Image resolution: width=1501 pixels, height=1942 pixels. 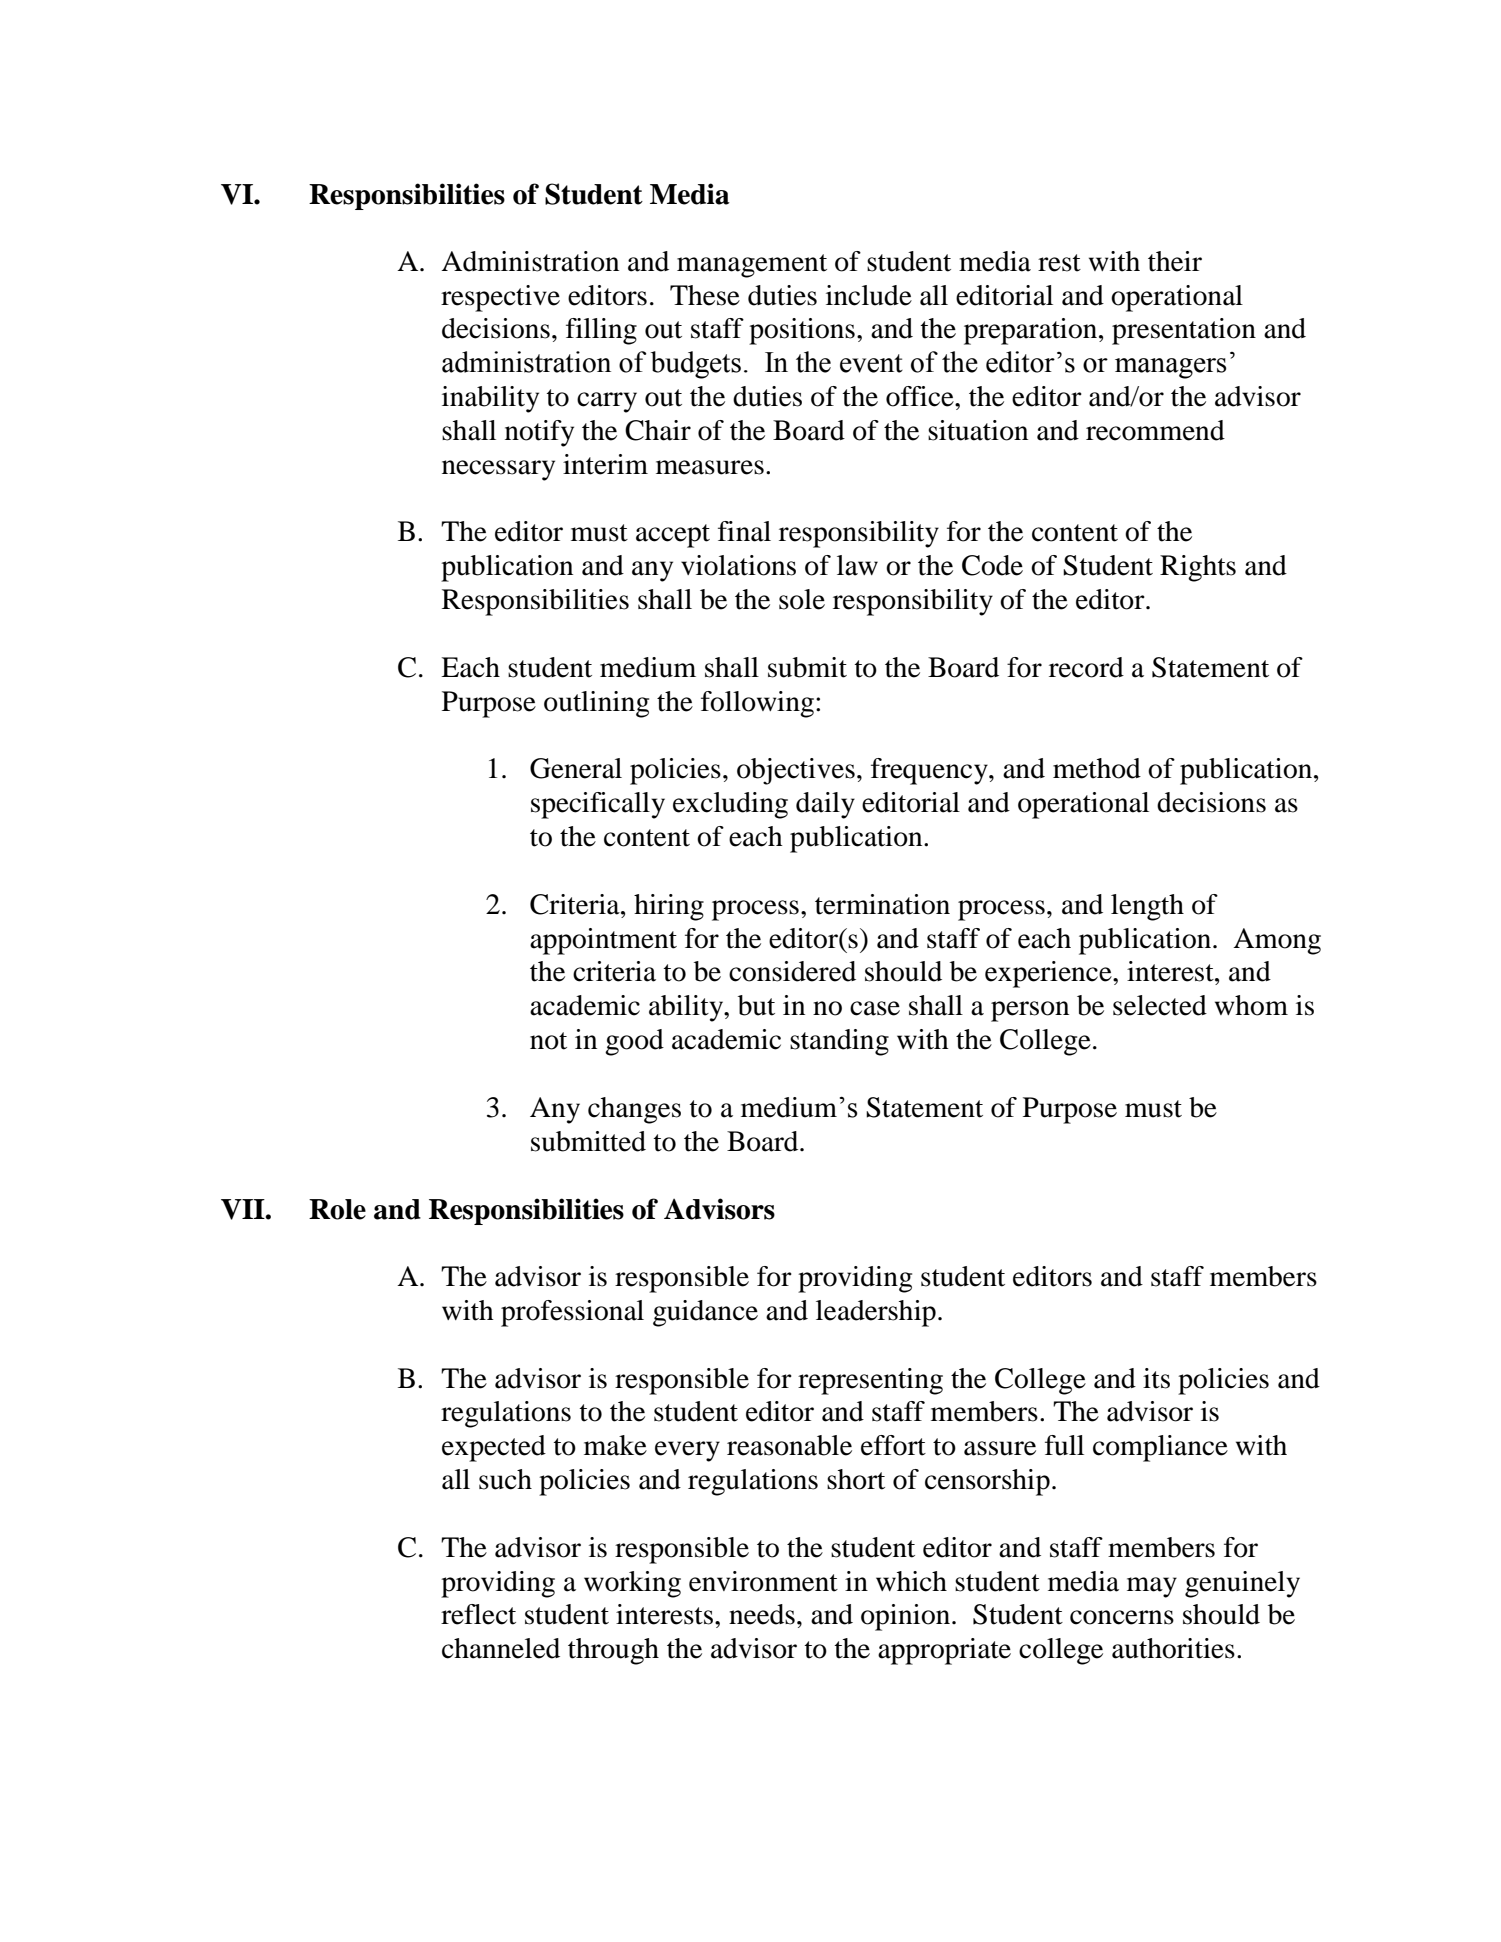 I want to click on standing, so click(x=839, y=1042).
